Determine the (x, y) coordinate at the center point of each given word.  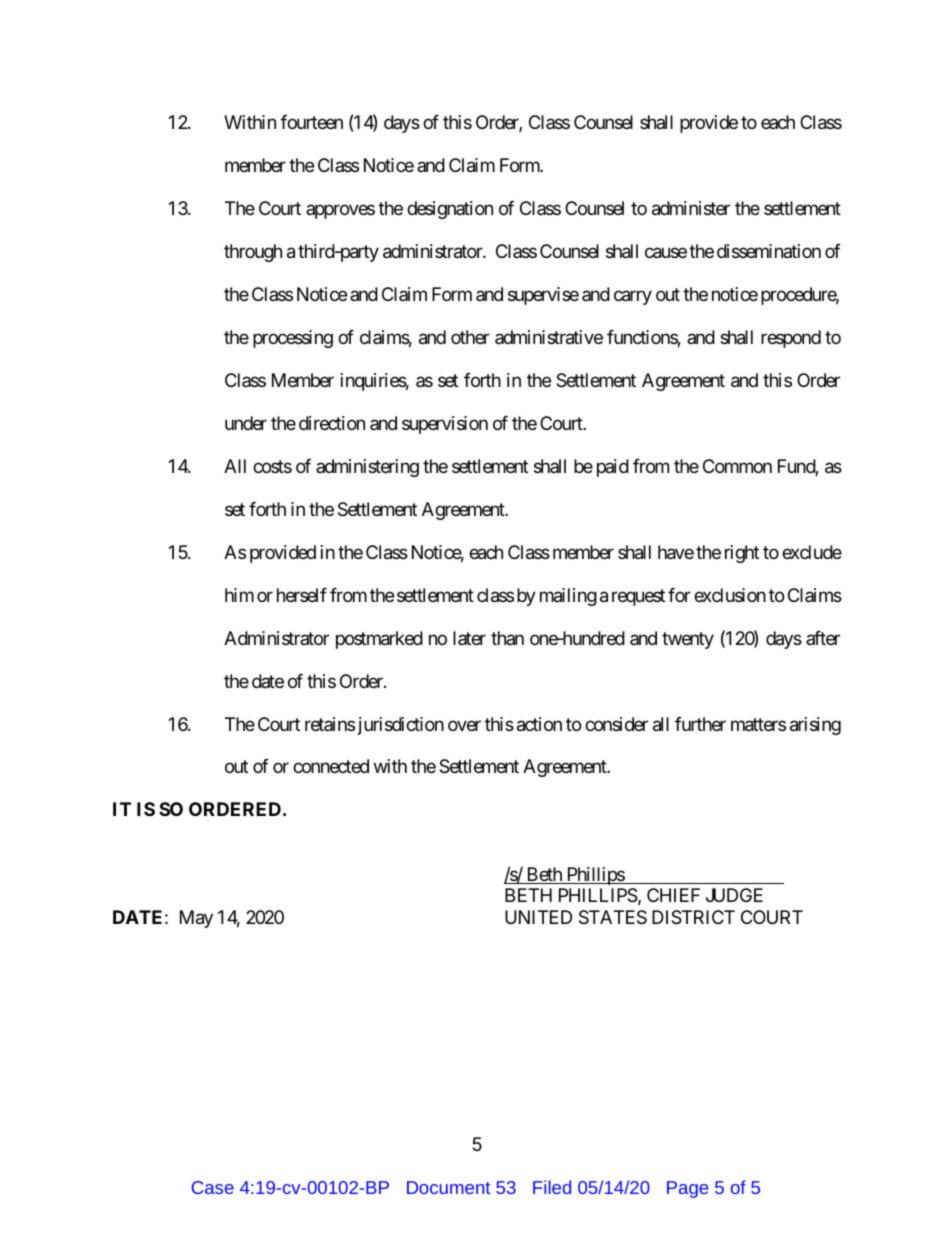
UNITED (538, 917)
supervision (445, 425)
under (246, 423)
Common (737, 466)
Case (213, 1187)
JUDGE (734, 895)
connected (331, 766)
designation (450, 210)
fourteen (311, 122)
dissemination (769, 251)
